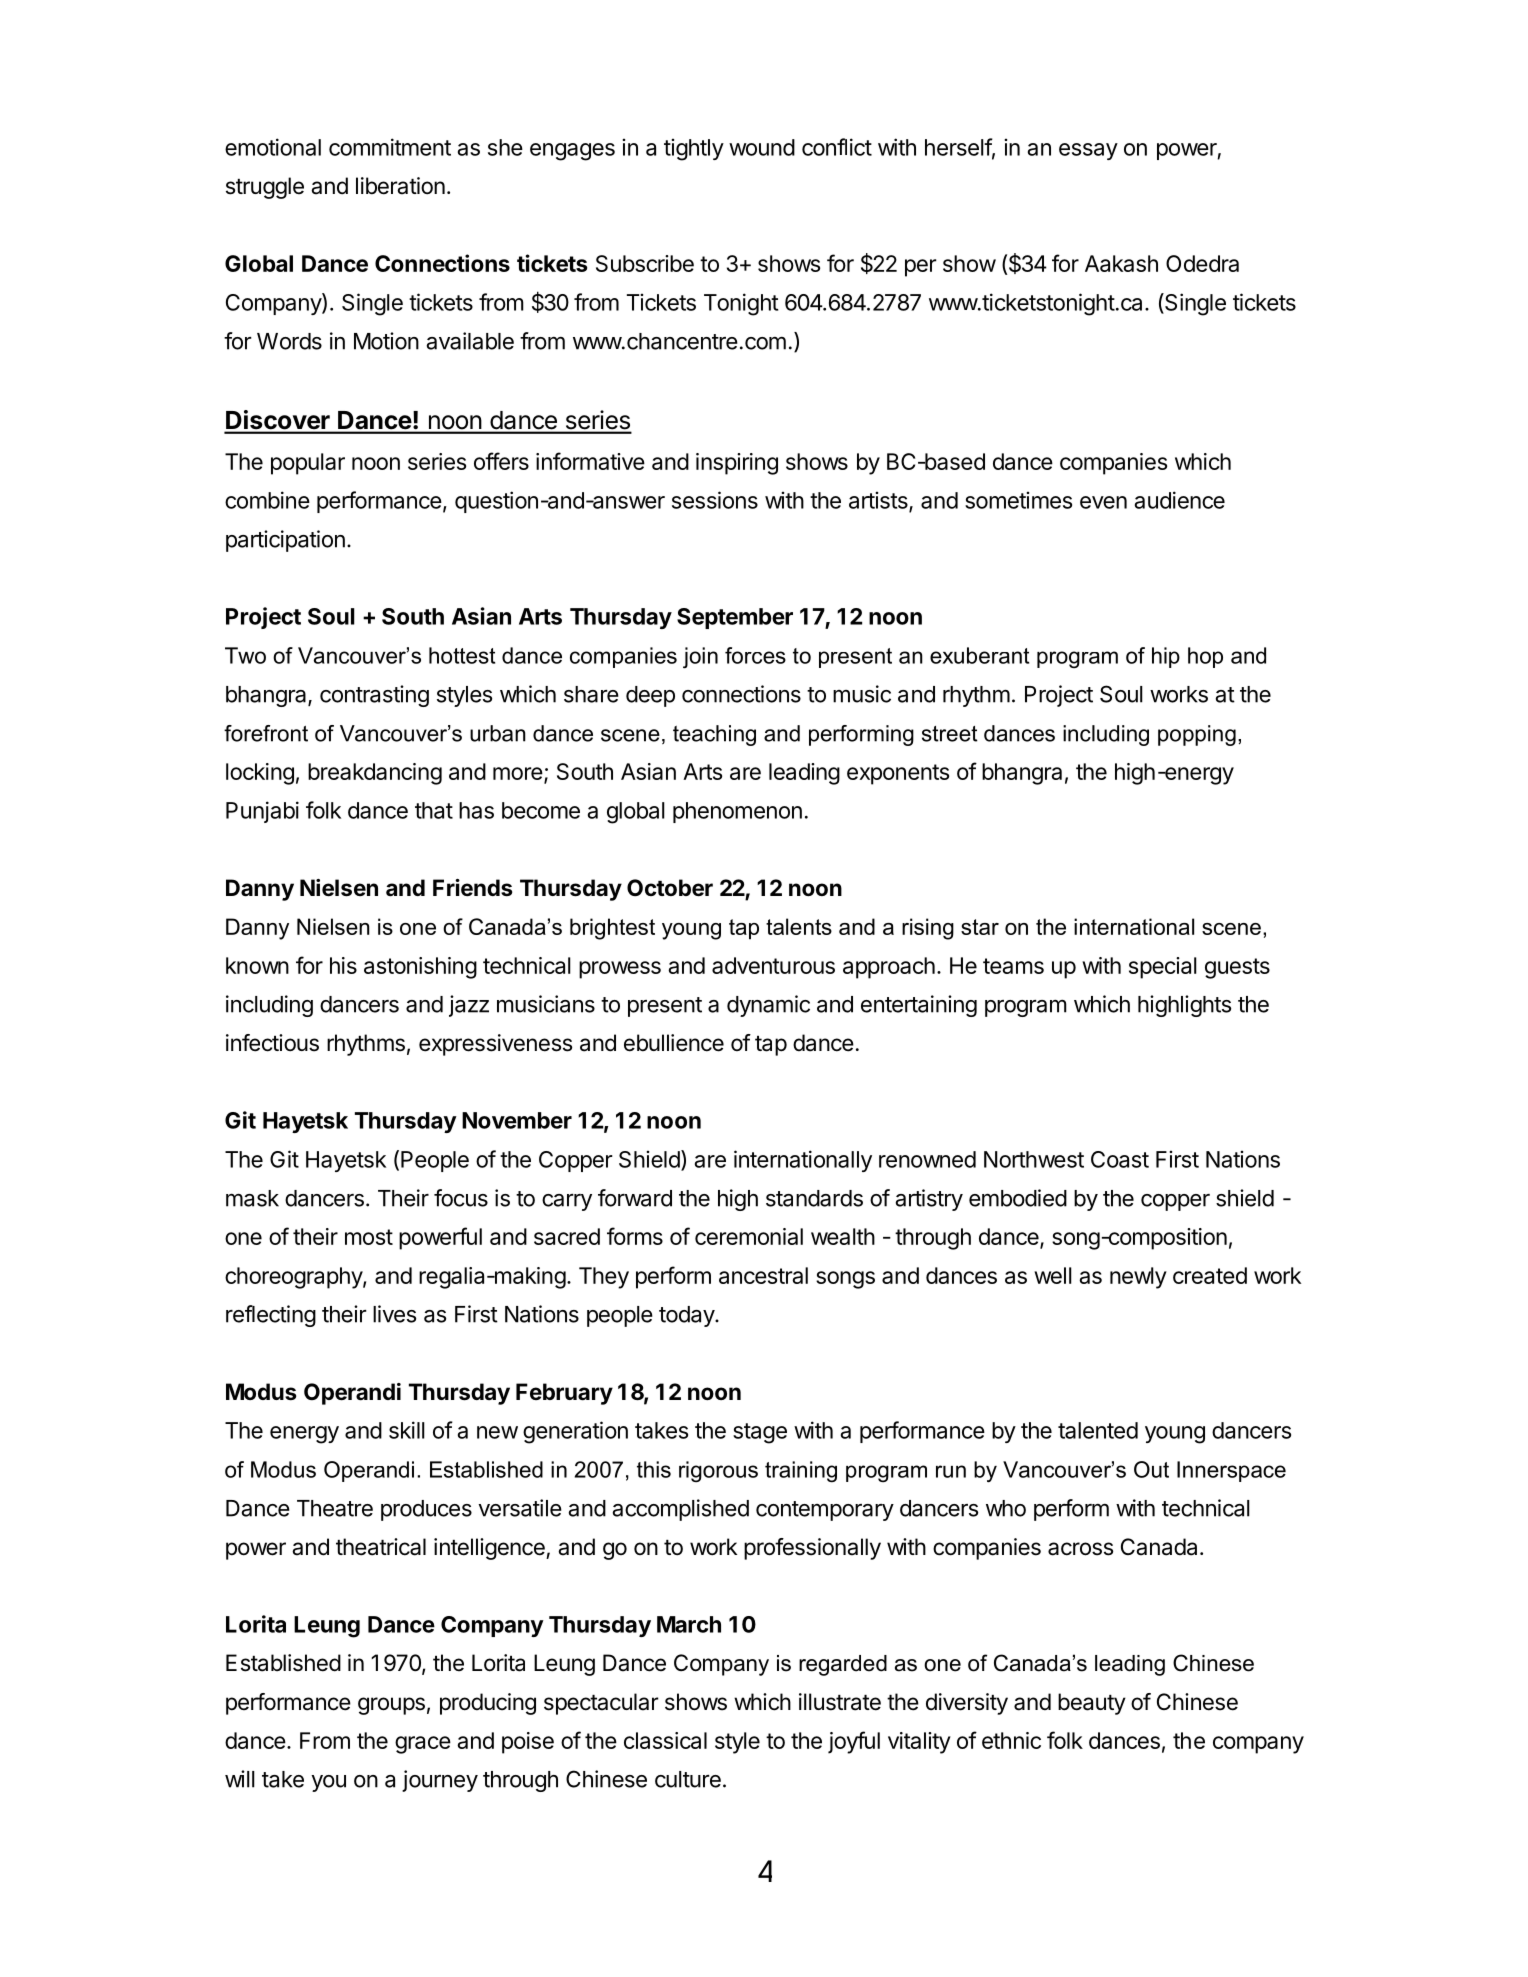 This document has width=1528, height=1977. I want to click on essay, so click(1088, 151).
